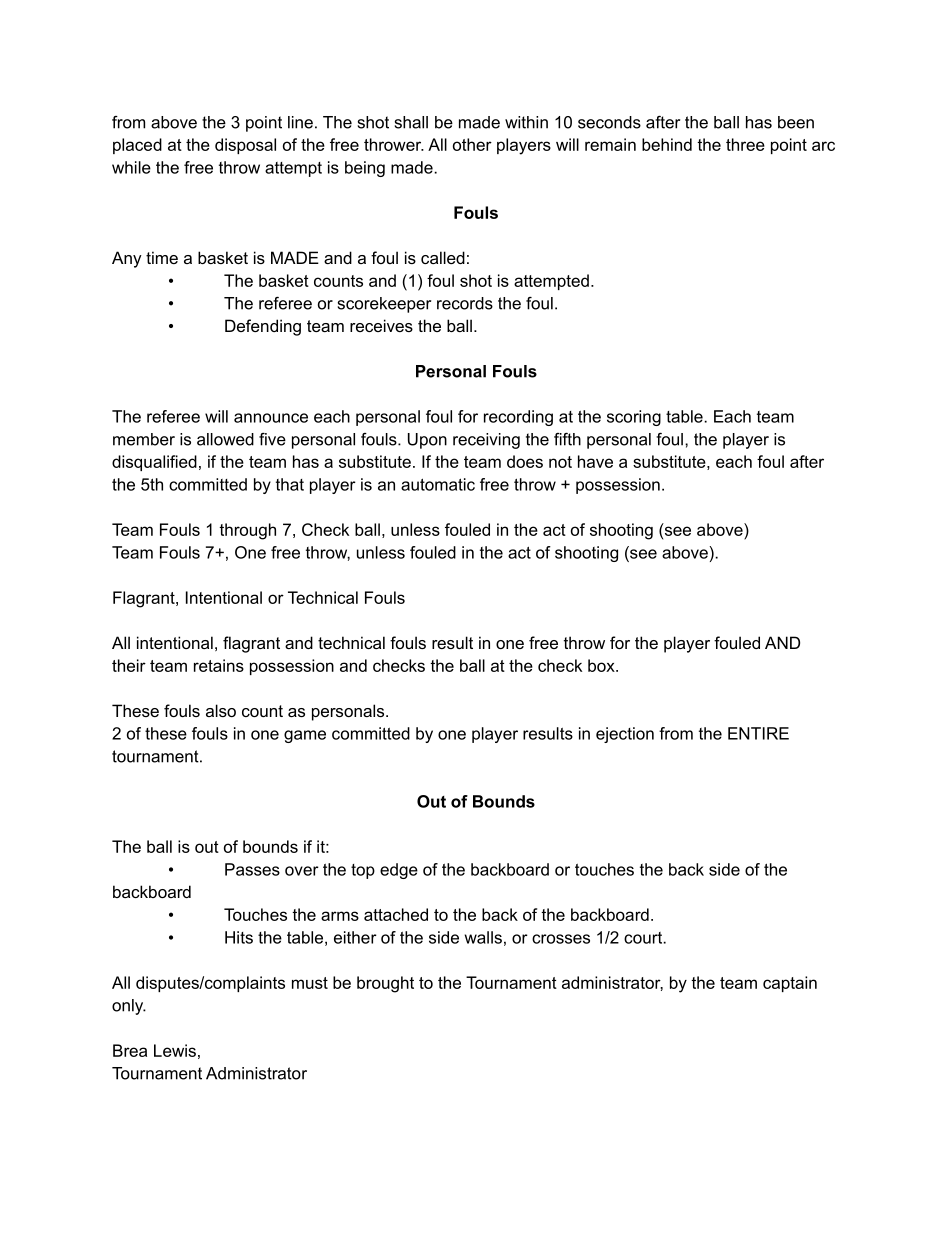 This image has height=1233, width=952. Describe the element at coordinates (175, 1050) in the image. I see `Lewis` at that location.
